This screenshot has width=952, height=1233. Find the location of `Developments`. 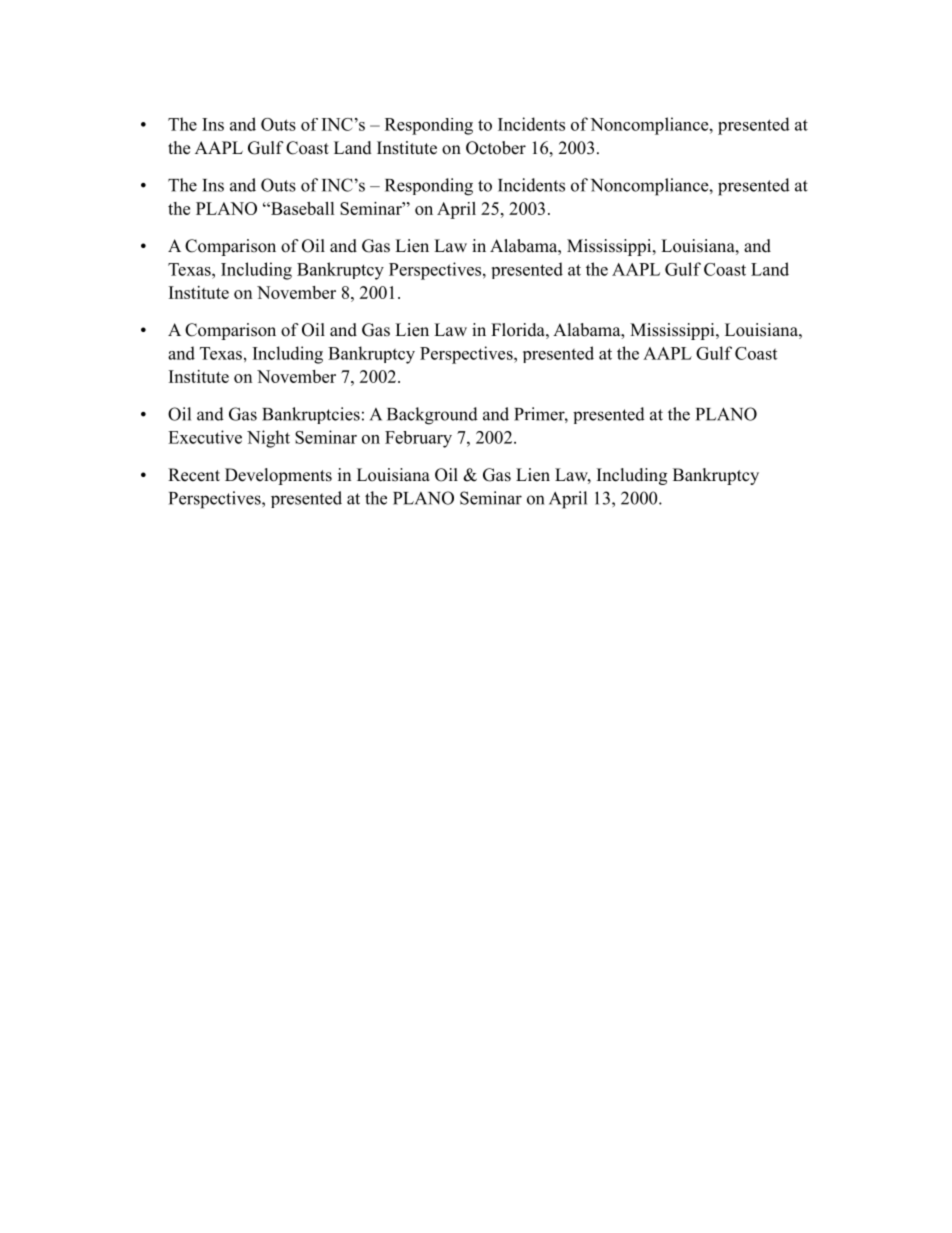

Developments is located at coordinates (278, 476).
